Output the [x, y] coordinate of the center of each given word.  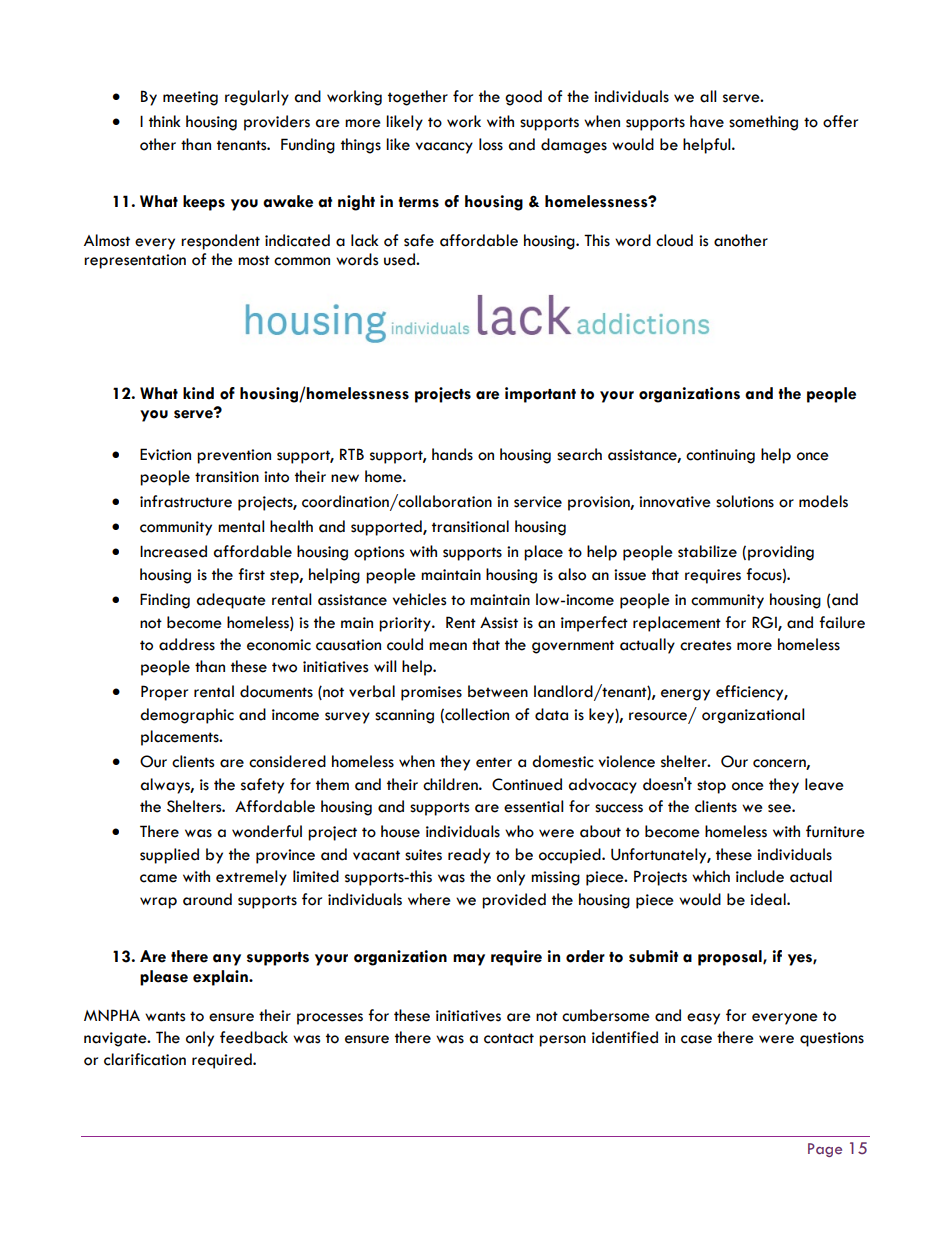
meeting [190, 98]
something [763, 123]
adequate [231, 601]
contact [509, 1038]
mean [448, 646]
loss [491, 144]
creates [705, 645]
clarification [145, 1059]
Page [825, 1150]
